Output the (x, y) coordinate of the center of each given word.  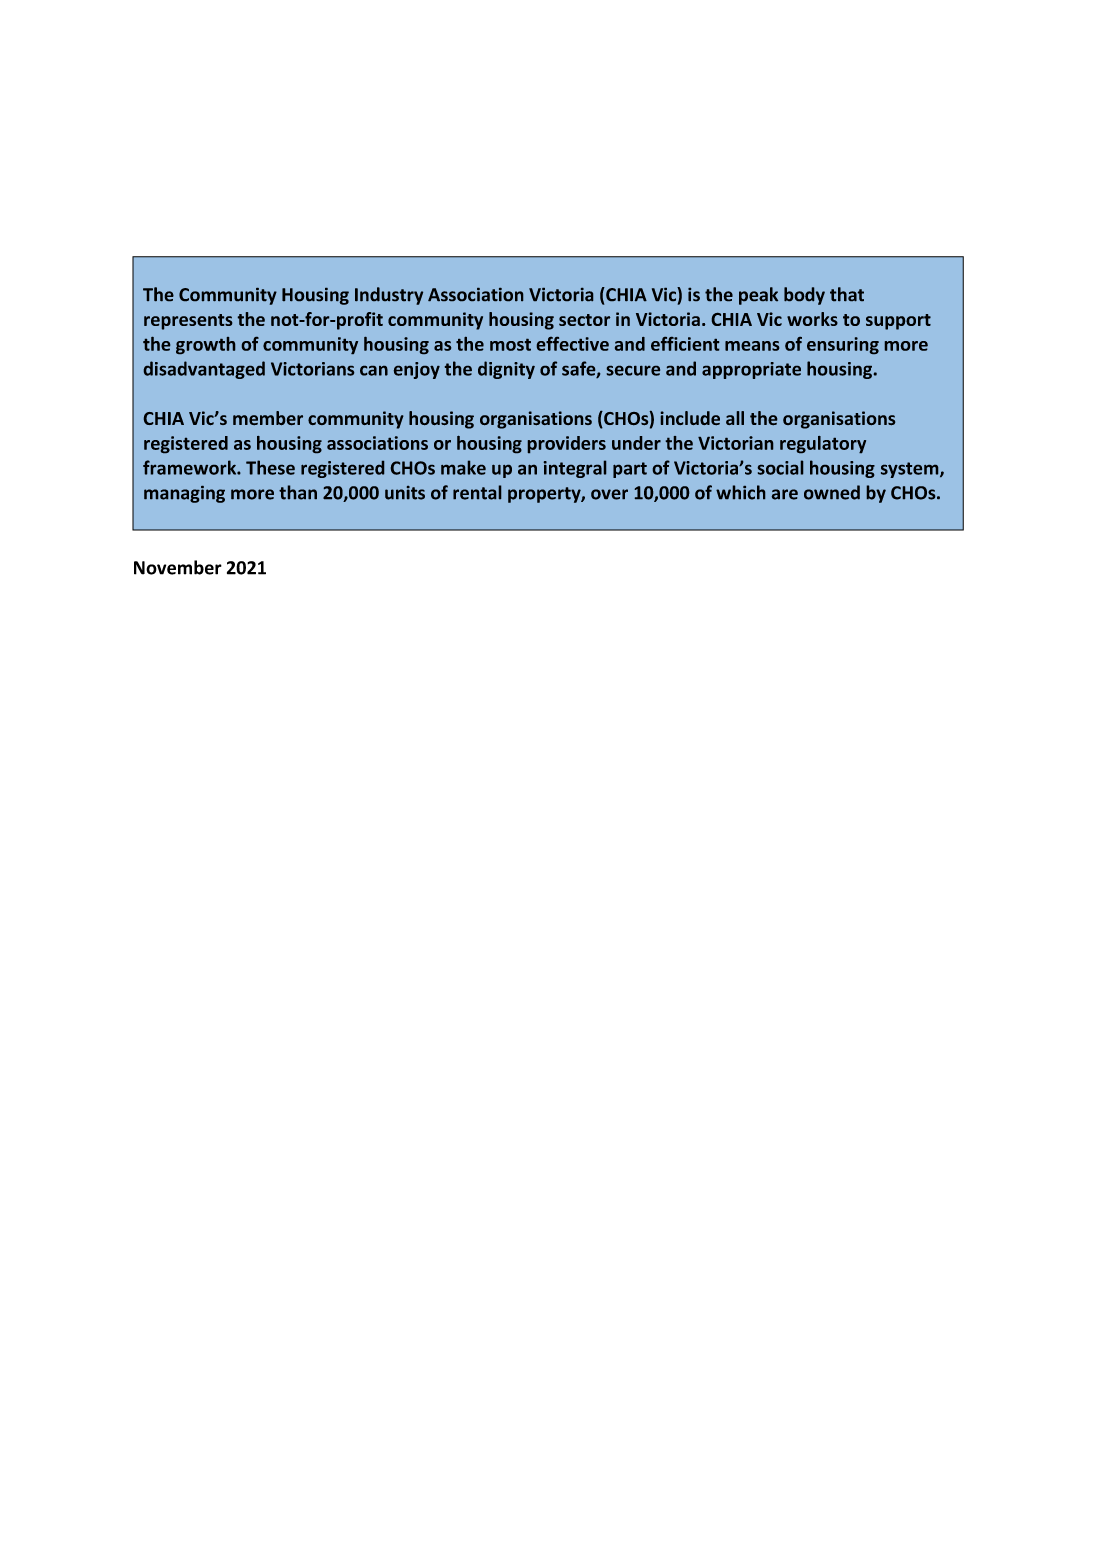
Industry (389, 296)
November (178, 567)
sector (584, 320)
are (785, 494)
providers (567, 444)
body (804, 296)
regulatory (823, 444)
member (268, 418)
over (609, 494)
